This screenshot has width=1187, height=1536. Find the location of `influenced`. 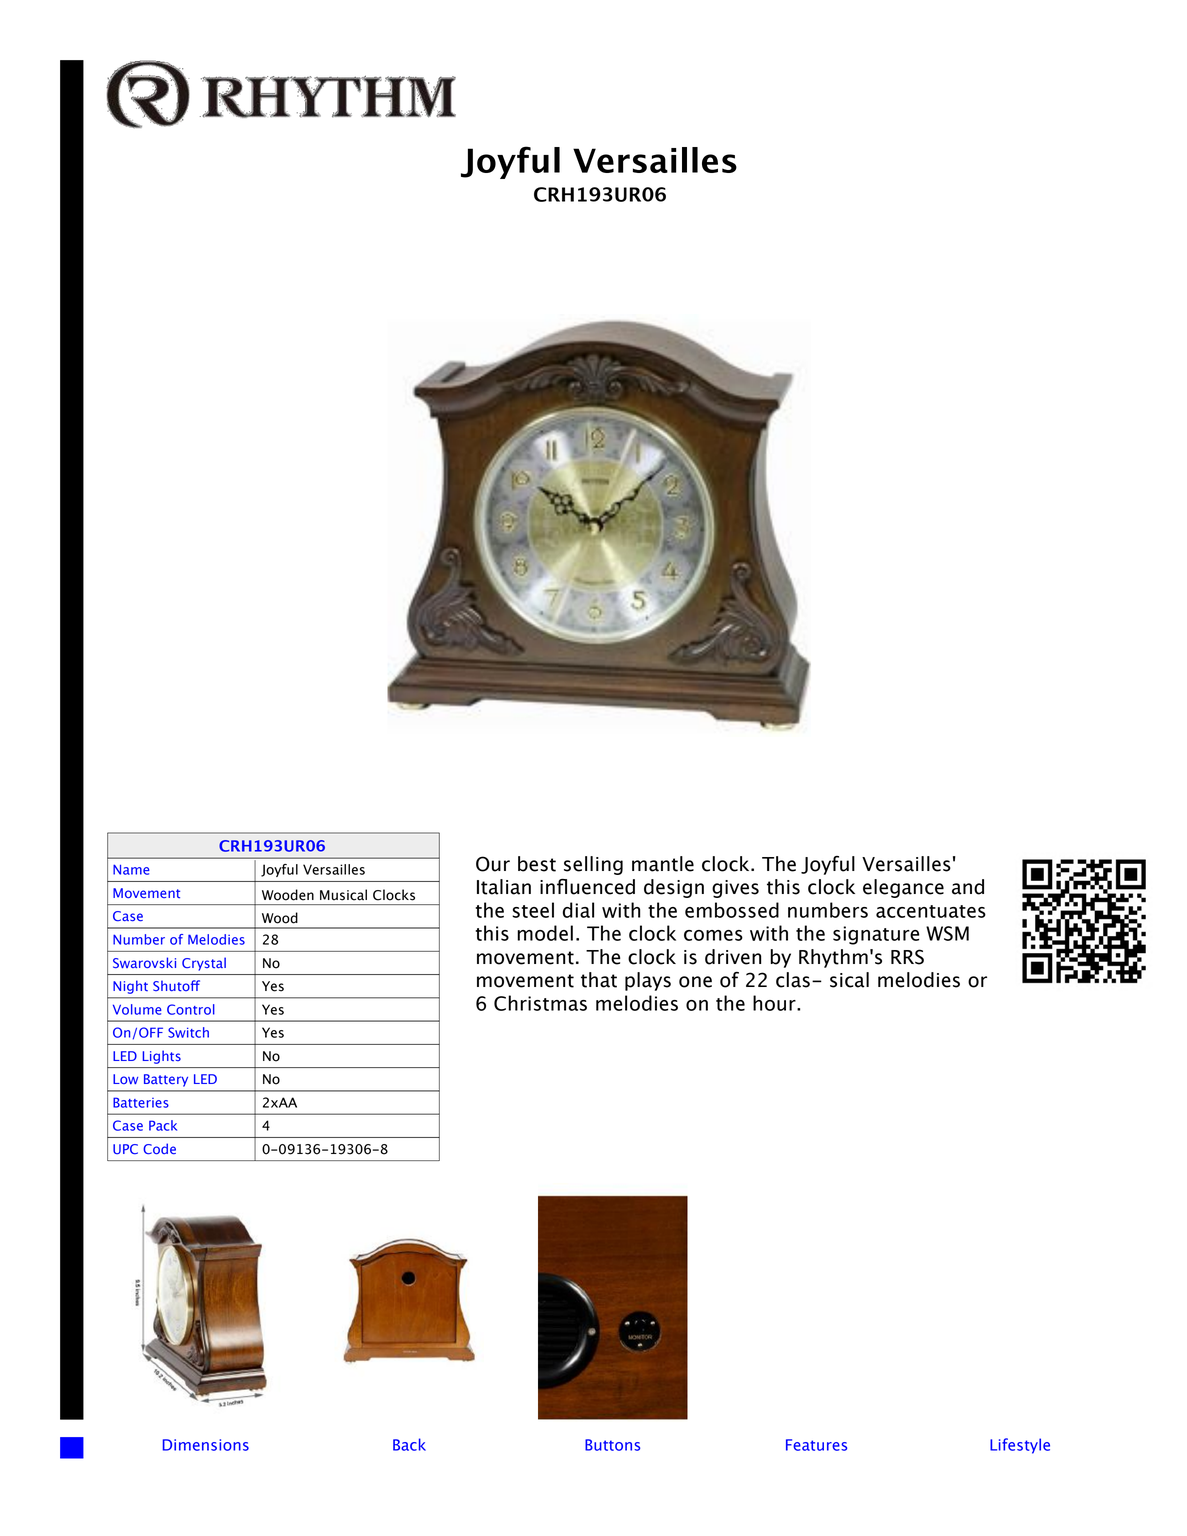

influenced is located at coordinates (587, 887).
